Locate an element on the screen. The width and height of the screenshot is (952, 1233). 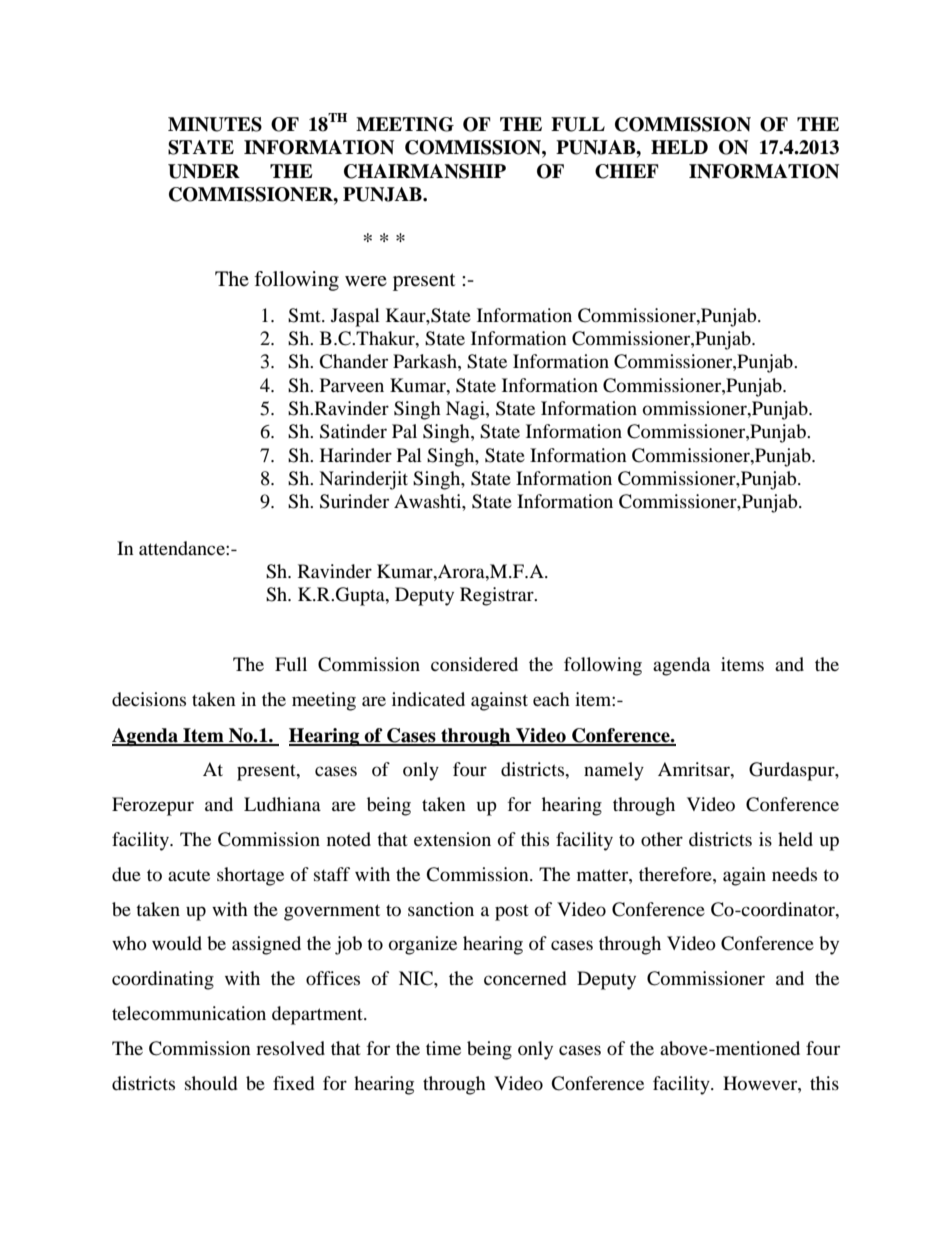
each is located at coordinates (551, 699).
